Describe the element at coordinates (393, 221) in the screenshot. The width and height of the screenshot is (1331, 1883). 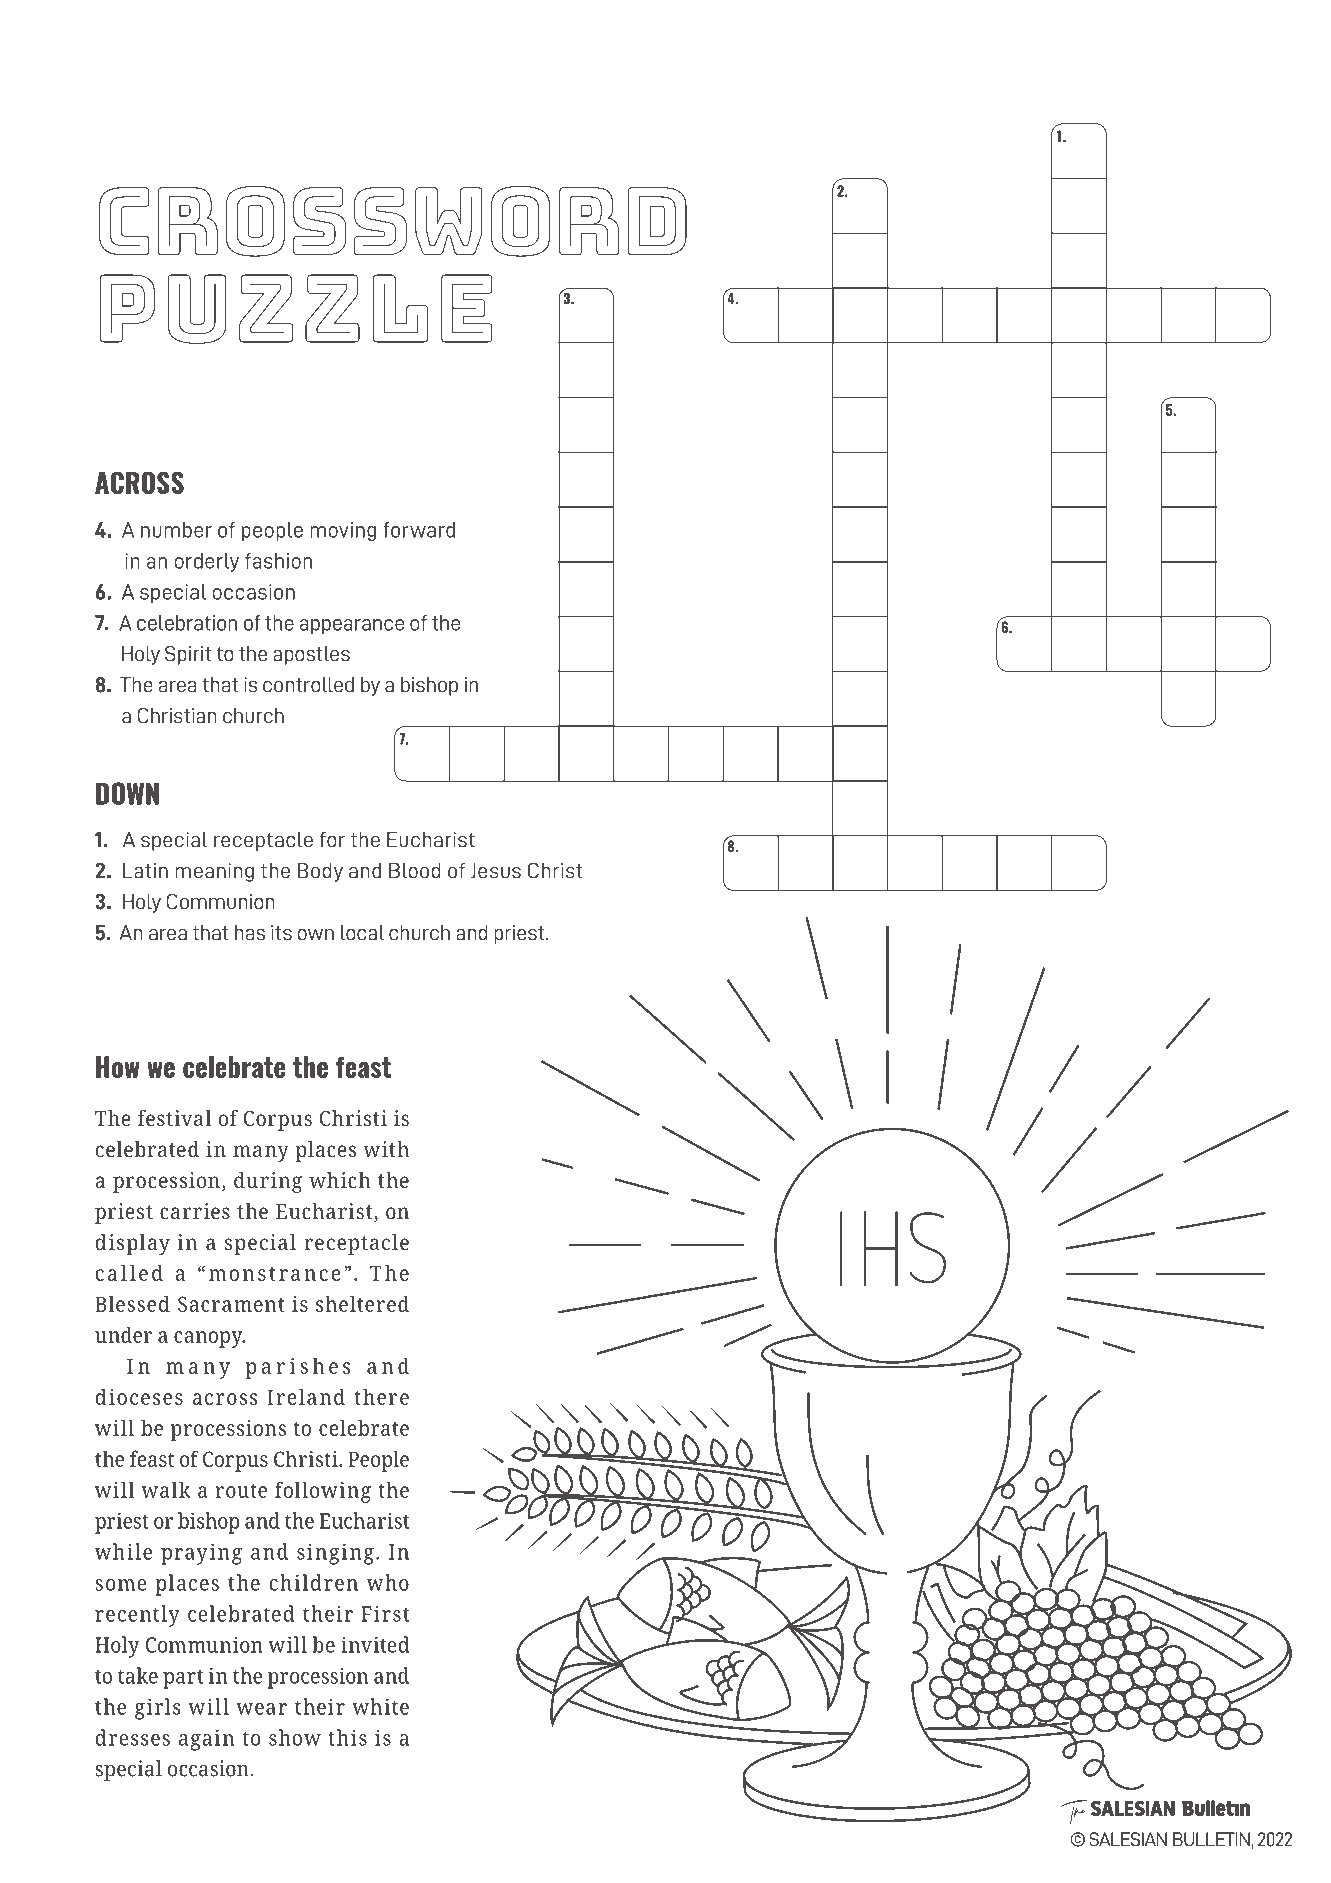
I see `CROSSWORD` at that location.
